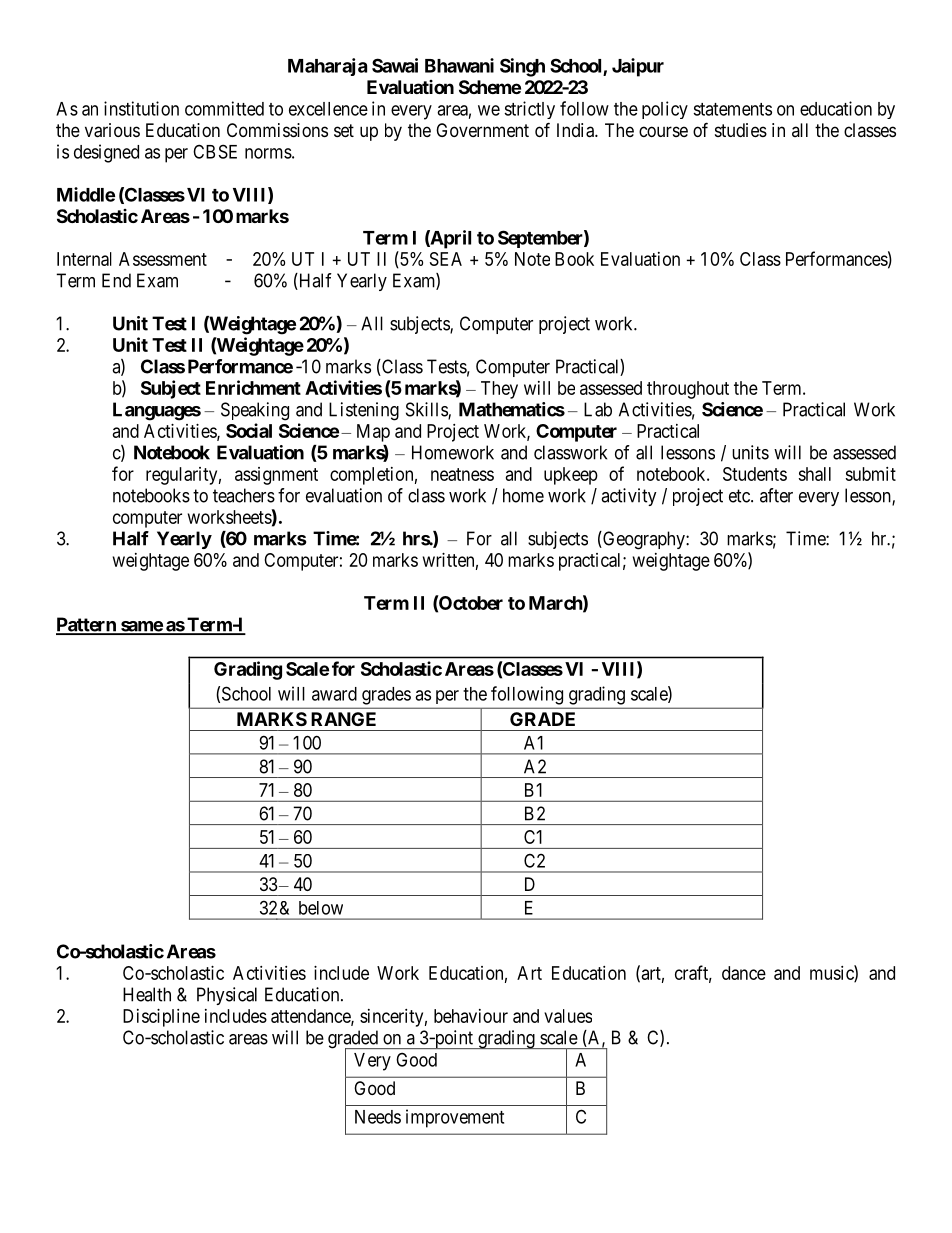 This document has height=1233, width=952. Describe the element at coordinates (343, 719) in the document. I see `RANGE` at that location.
